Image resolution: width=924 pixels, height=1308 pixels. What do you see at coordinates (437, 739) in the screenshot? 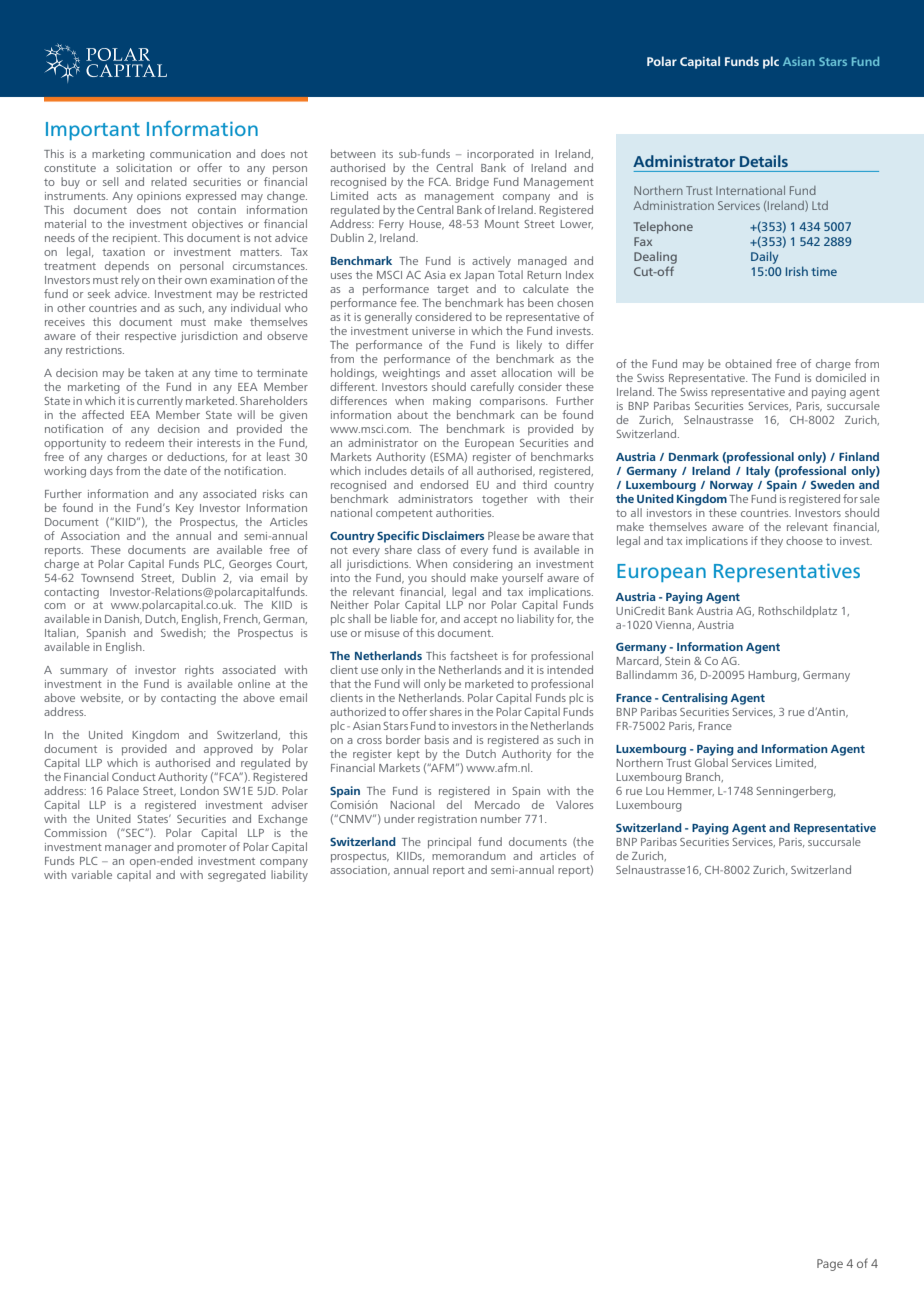
I see `basis` at bounding box center [437, 739].
